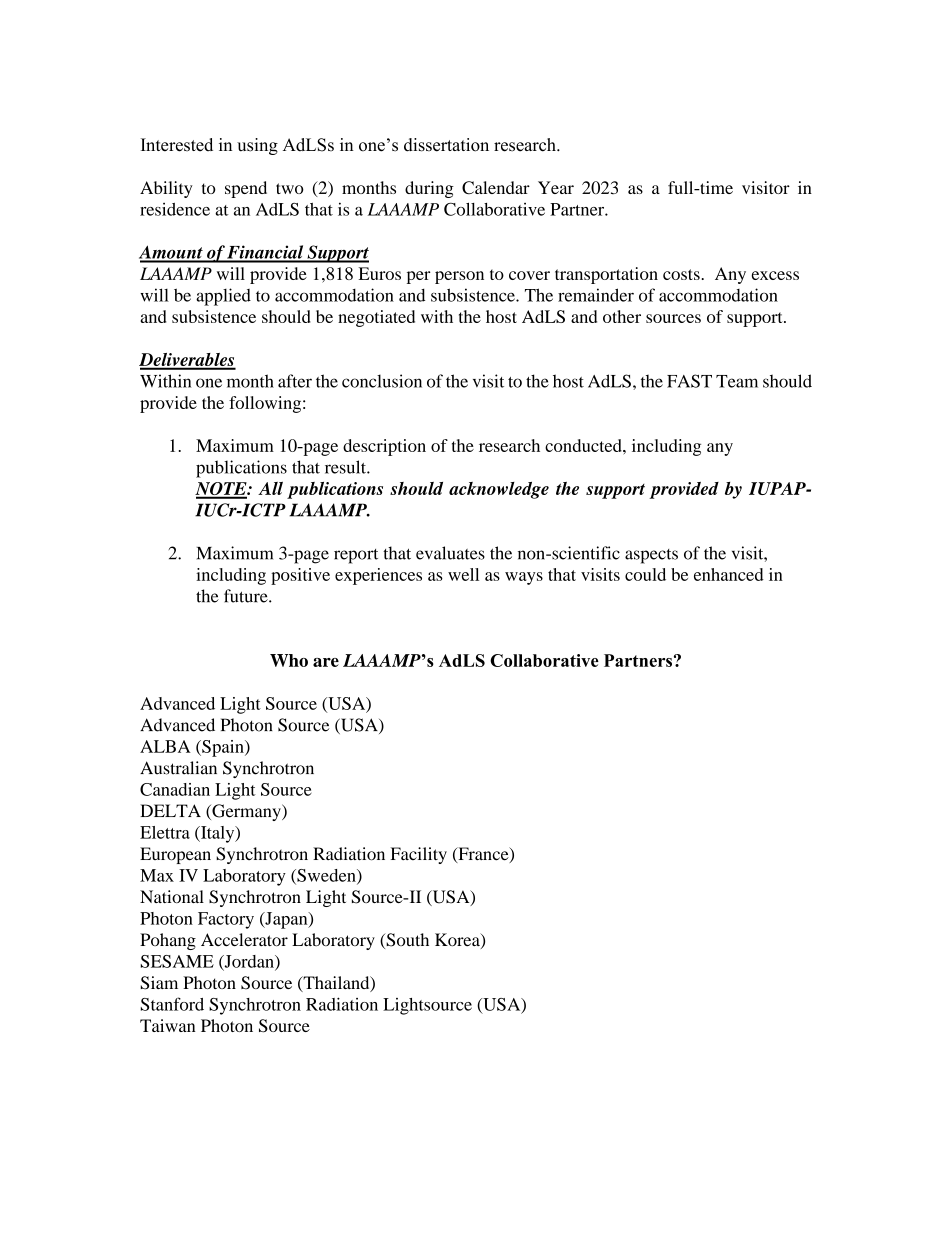 This screenshot has width=952, height=1233. Describe the element at coordinates (463, 574) in the screenshot. I see `well` at that location.
